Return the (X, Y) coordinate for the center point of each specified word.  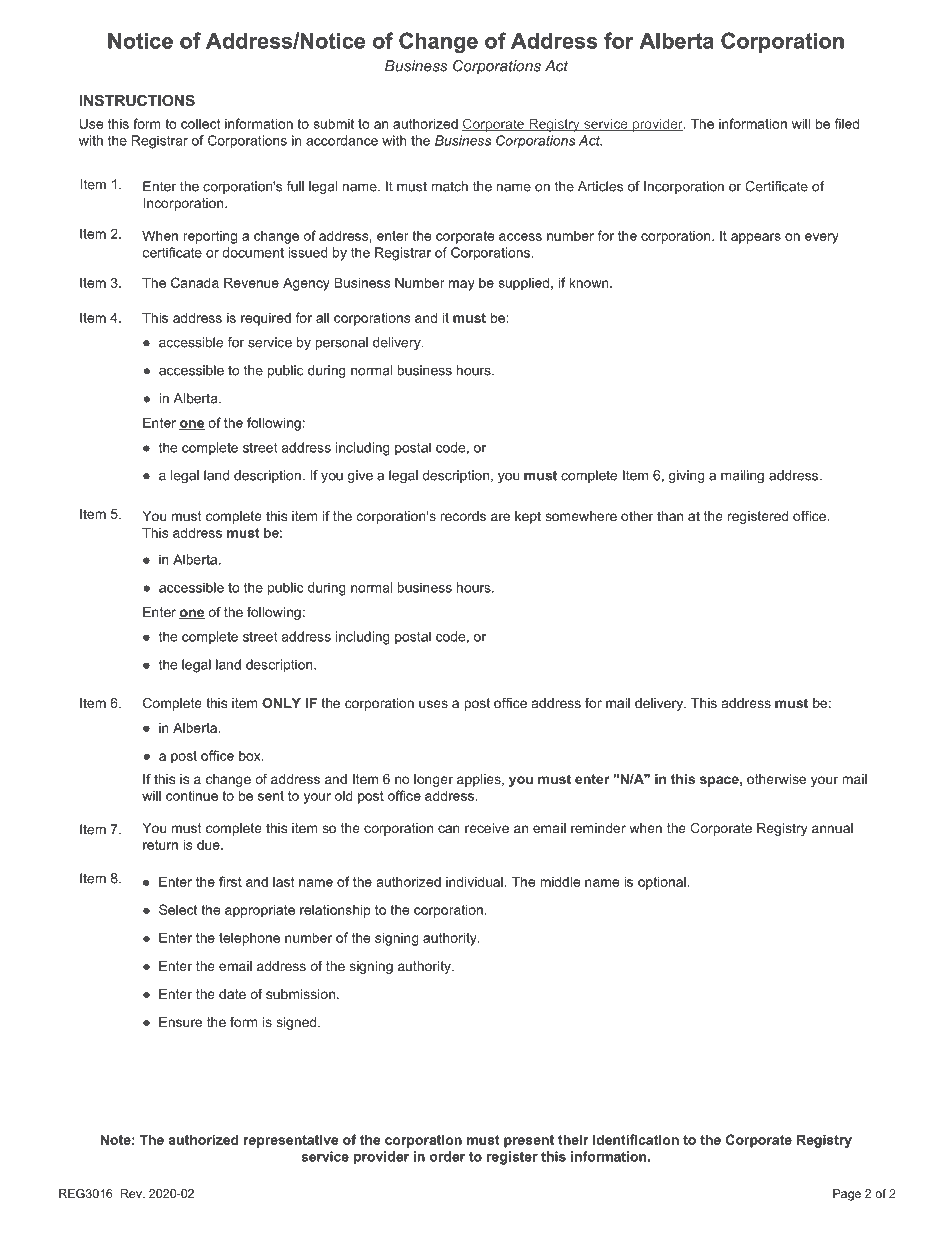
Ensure (180, 1022)
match (449, 186)
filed (846, 123)
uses (433, 704)
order (447, 1156)
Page (847, 1195)
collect (200, 124)
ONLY (281, 703)
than (670, 516)
